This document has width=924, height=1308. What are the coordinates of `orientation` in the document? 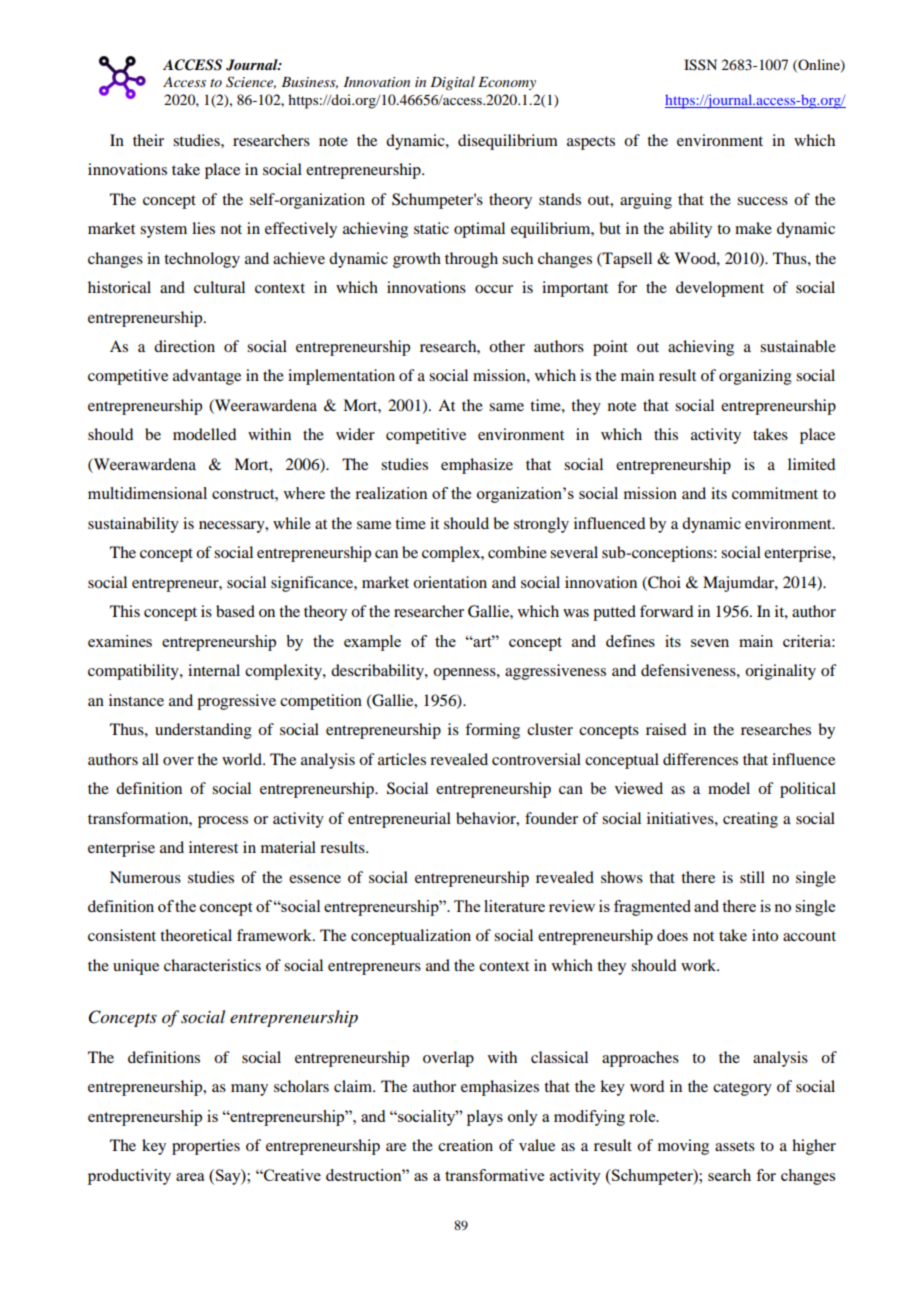 It's located at (450, 582).
